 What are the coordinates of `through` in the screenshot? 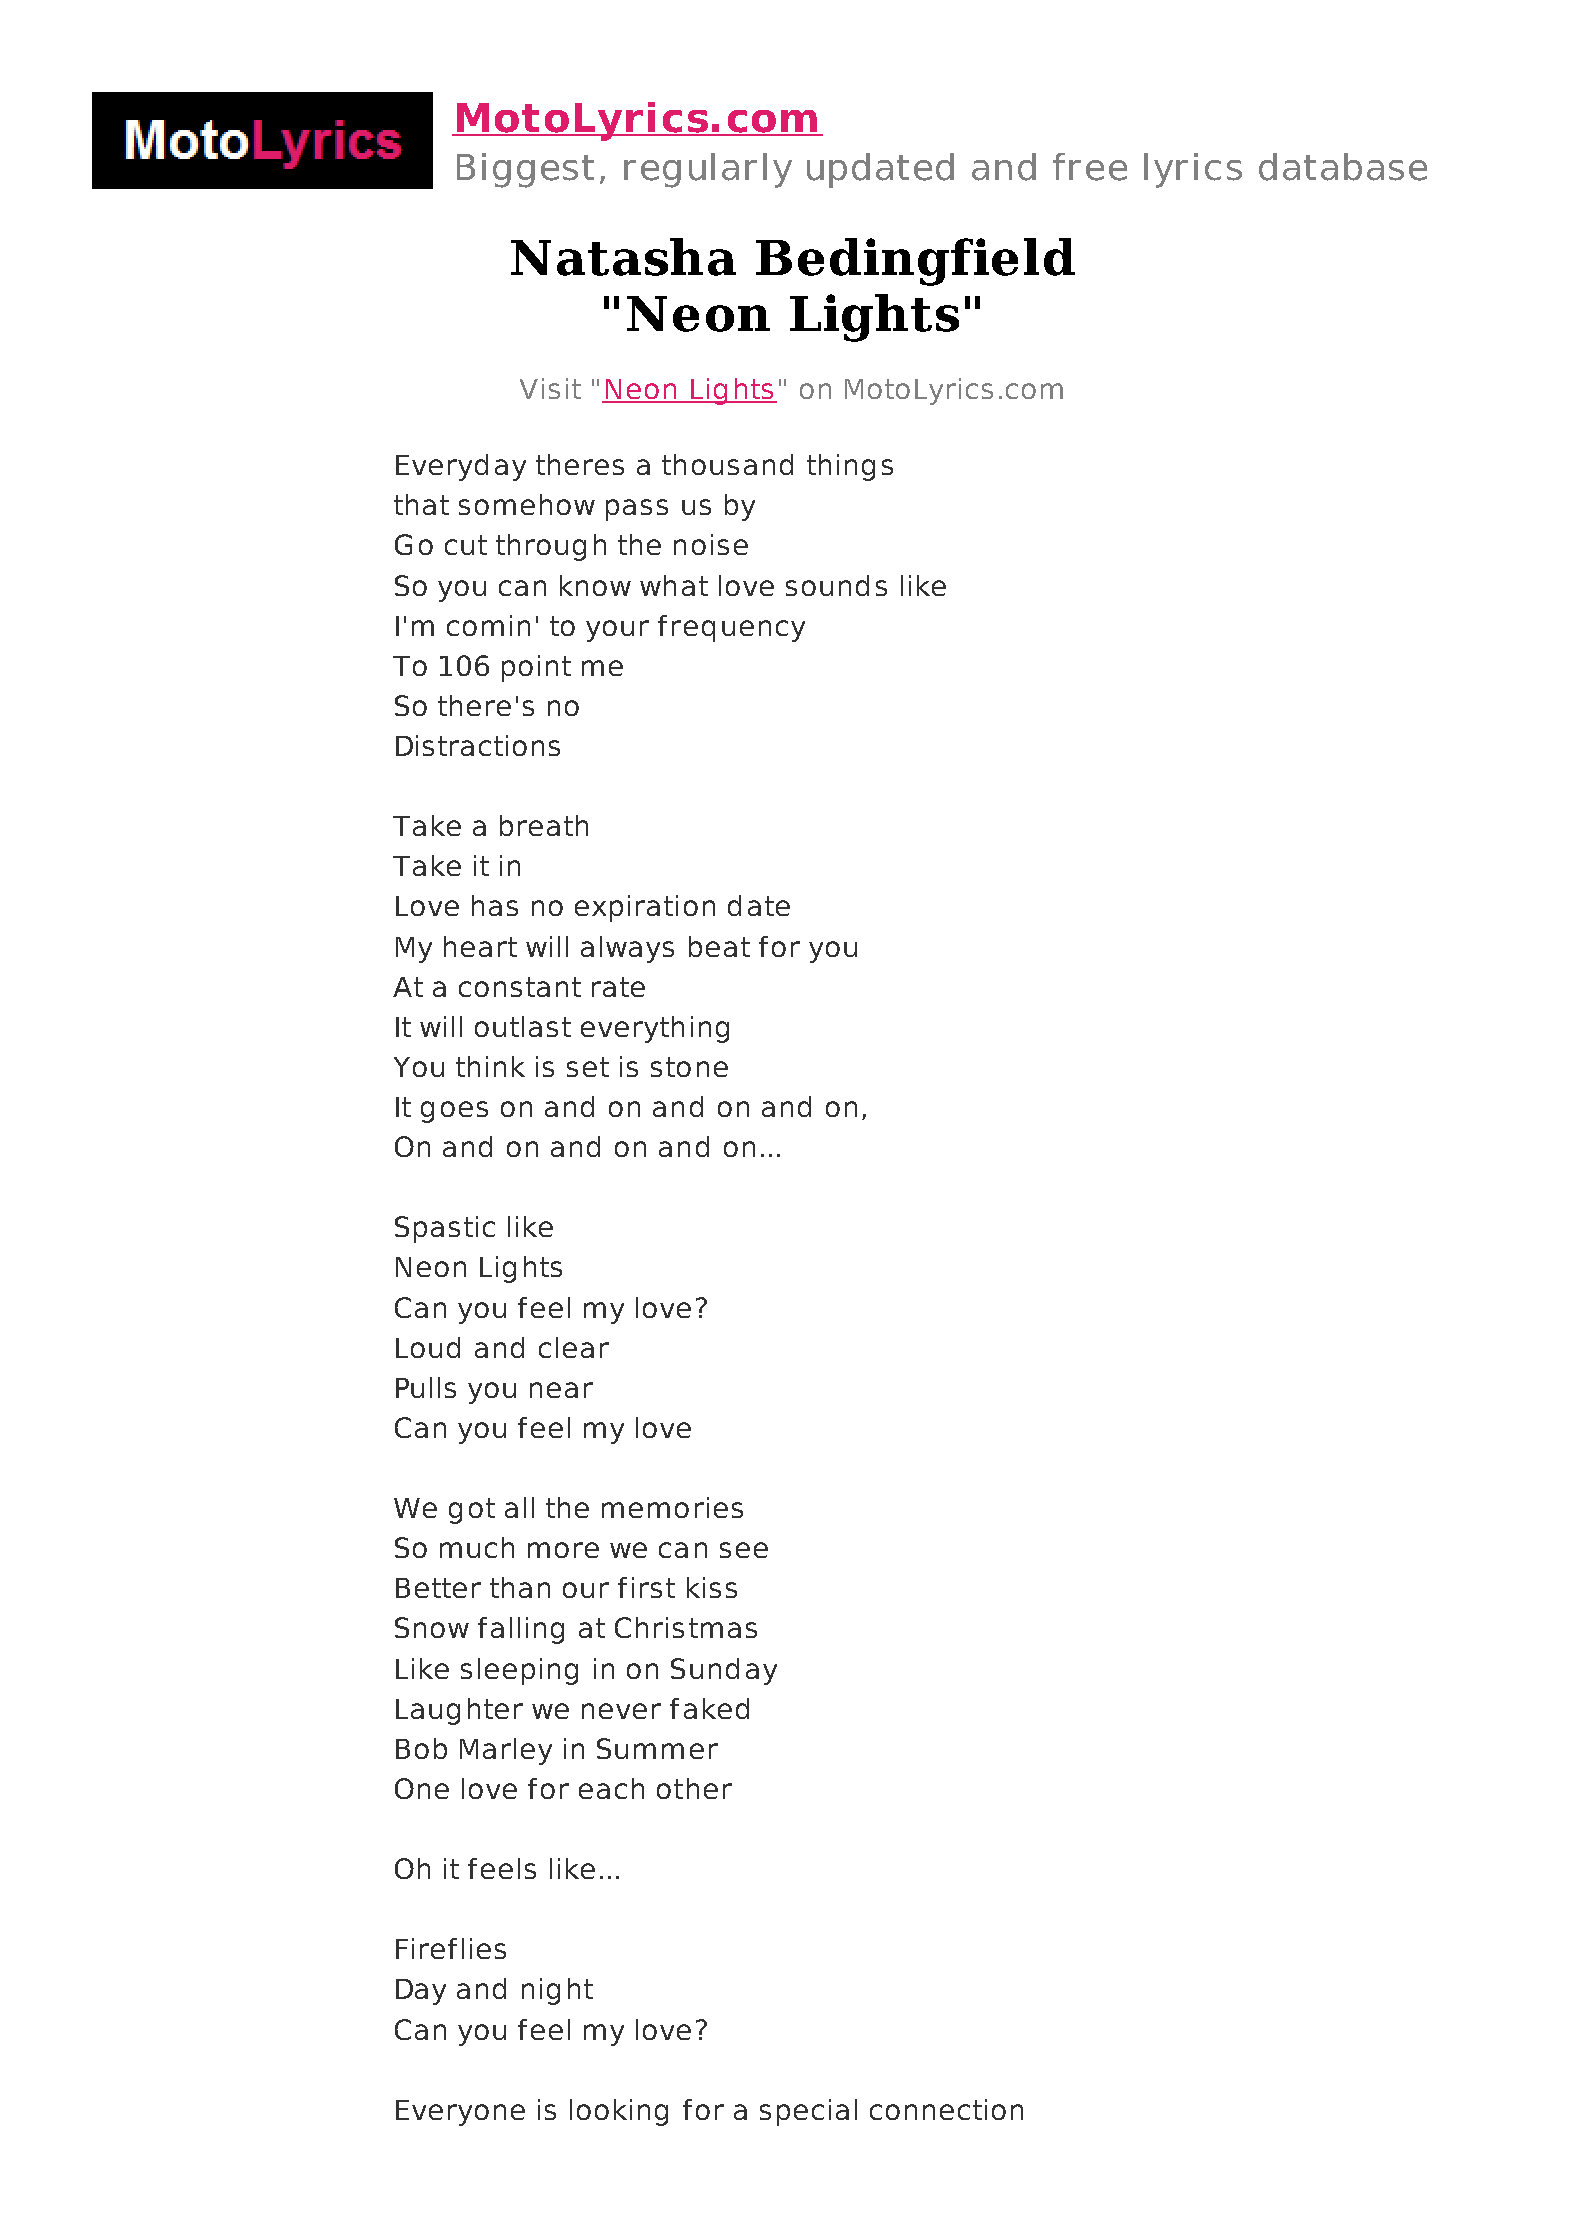 It's located at (551, 547).
